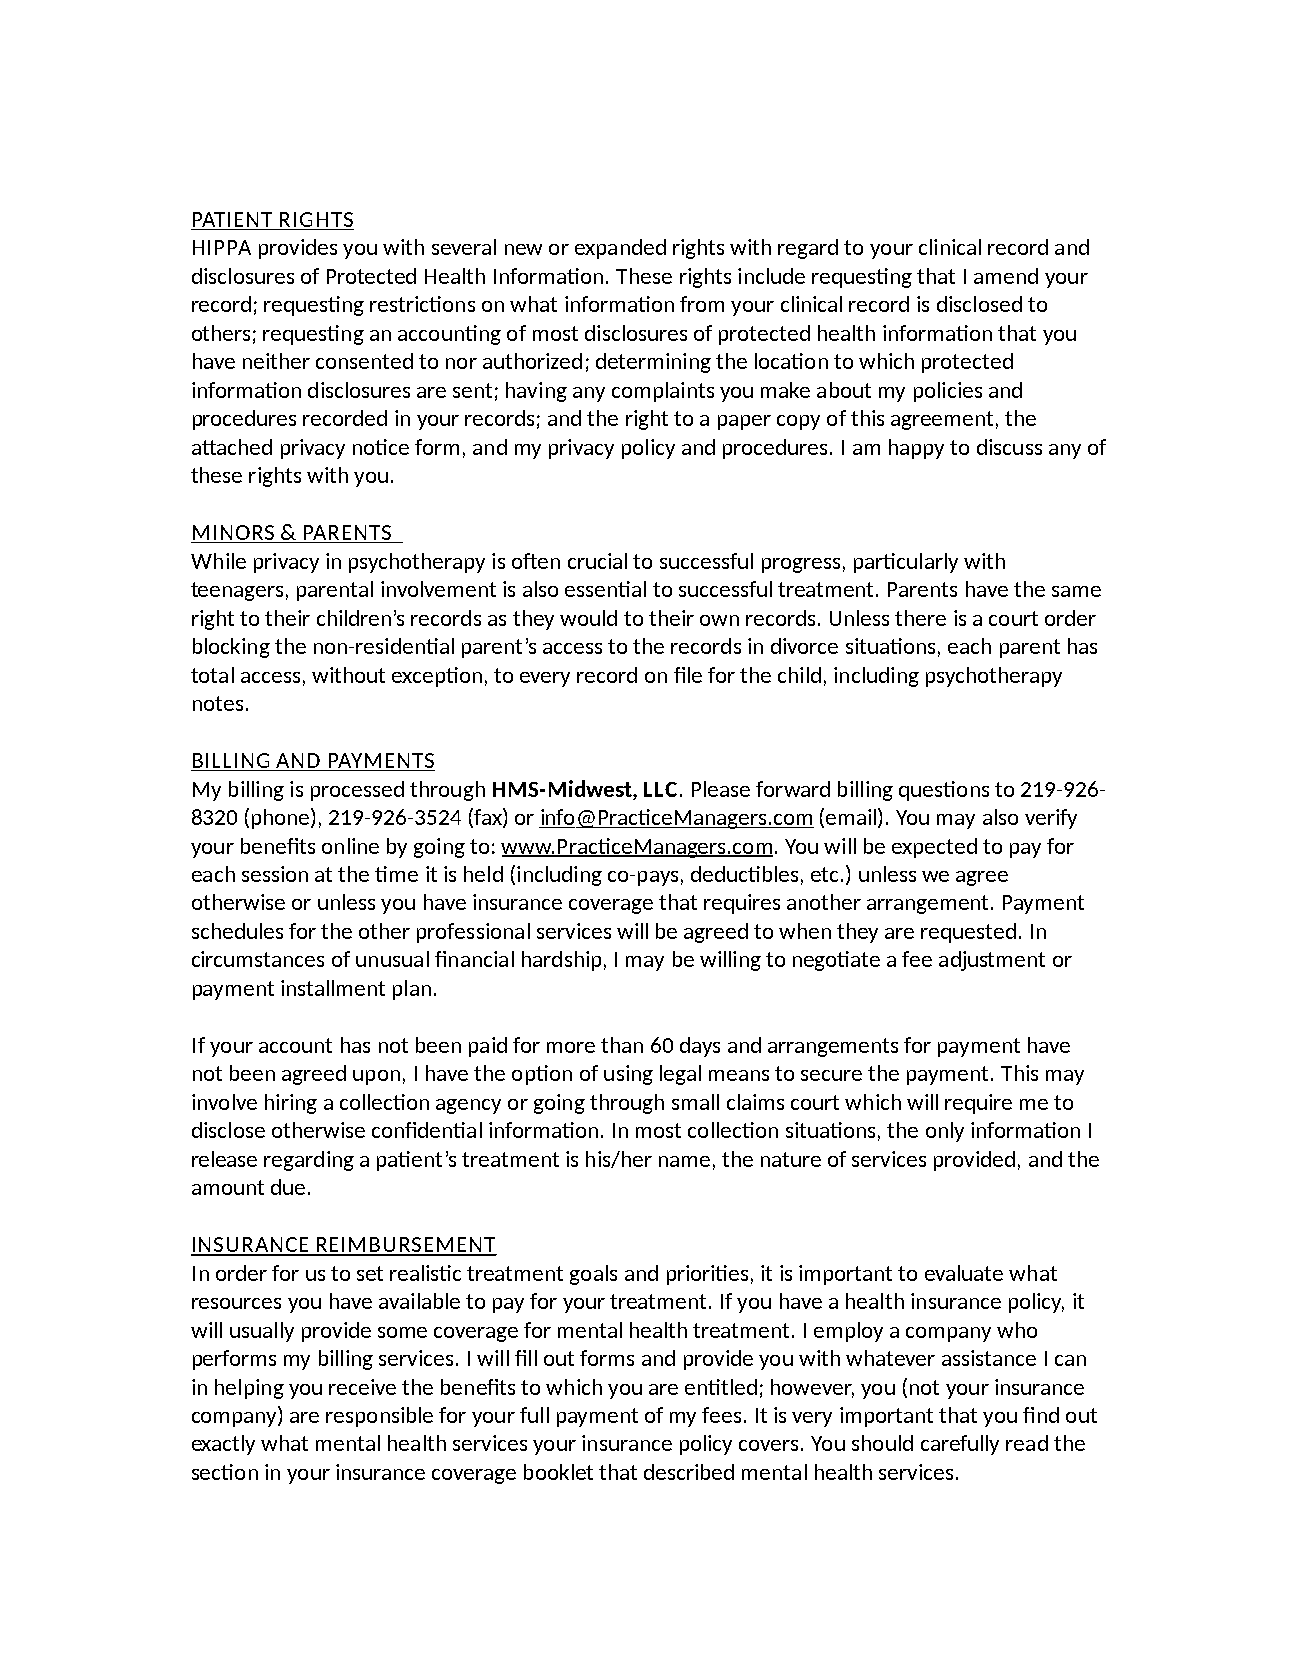 The height and width of the document is (1677, 1296). Describe the element at coordinates (688, 675) in the document. I see `file` at that location.
